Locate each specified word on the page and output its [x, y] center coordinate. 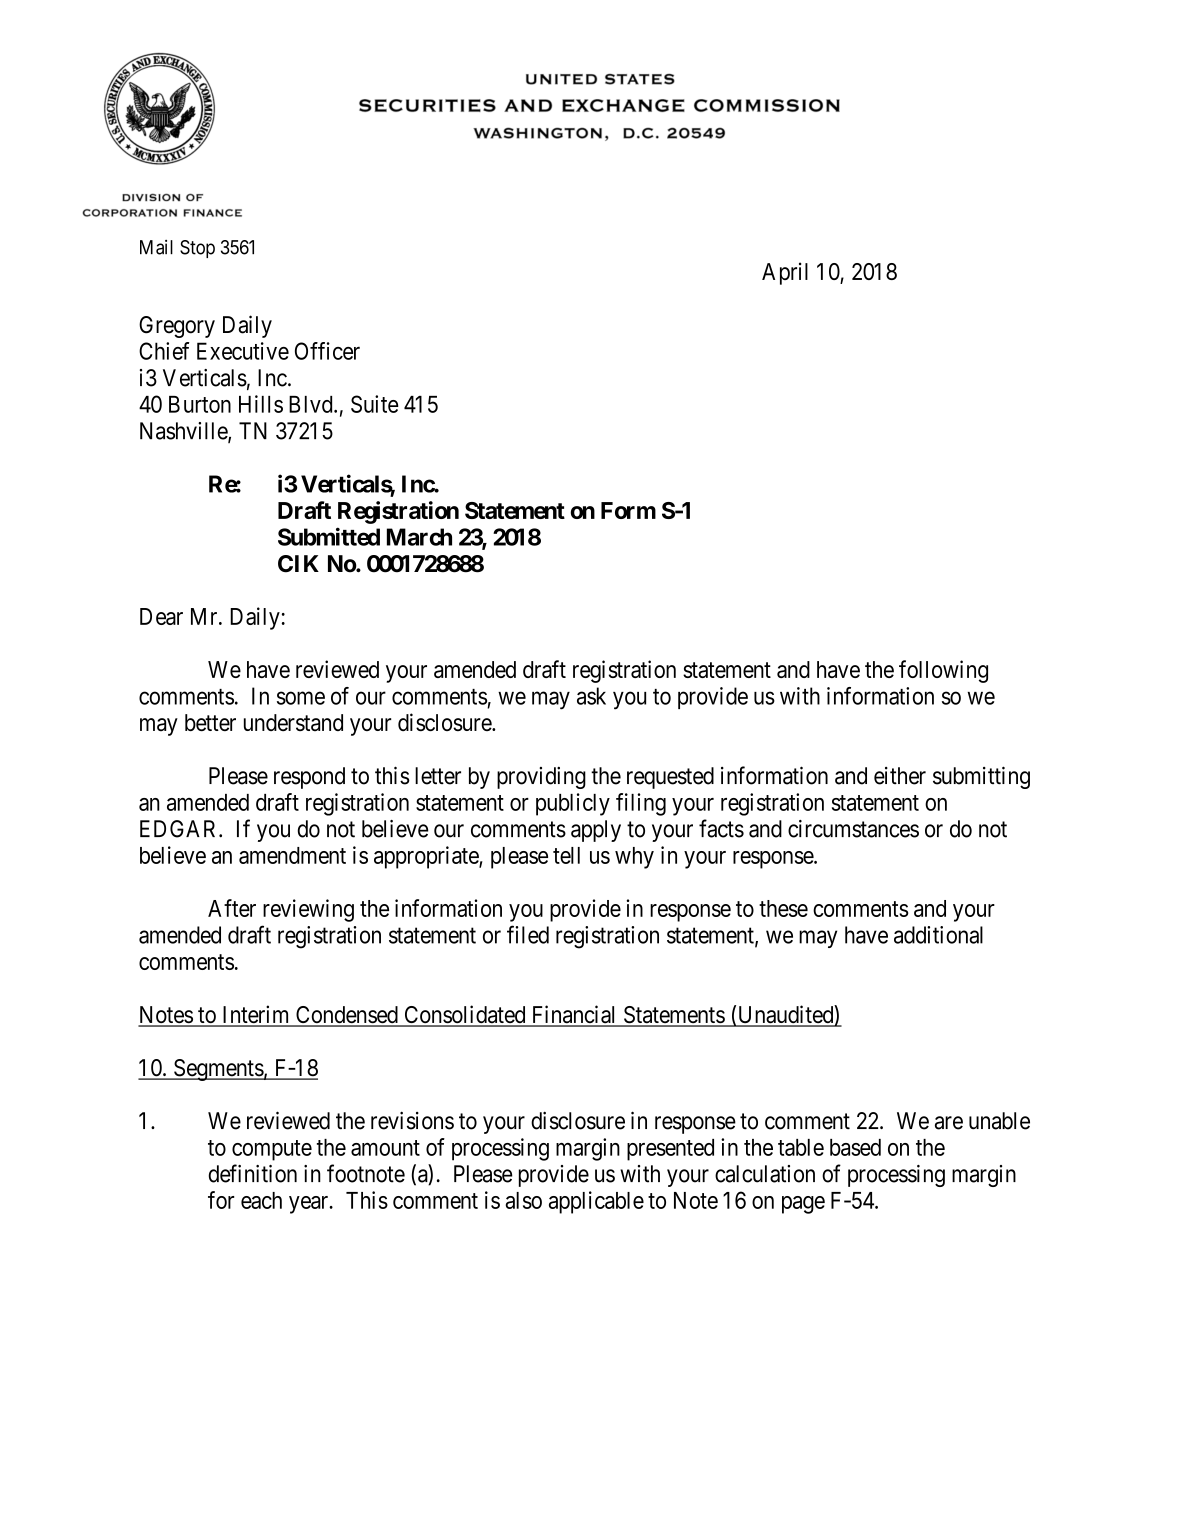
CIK [298, 564]
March [419, 537]
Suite [375, 404]
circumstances [853, 829]
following [943, 671]
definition [253, 1173]
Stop [197, 249]
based [855, 1147]
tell [566, 855]
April [785, 273]
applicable [596, 1202]
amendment [292, 855]
